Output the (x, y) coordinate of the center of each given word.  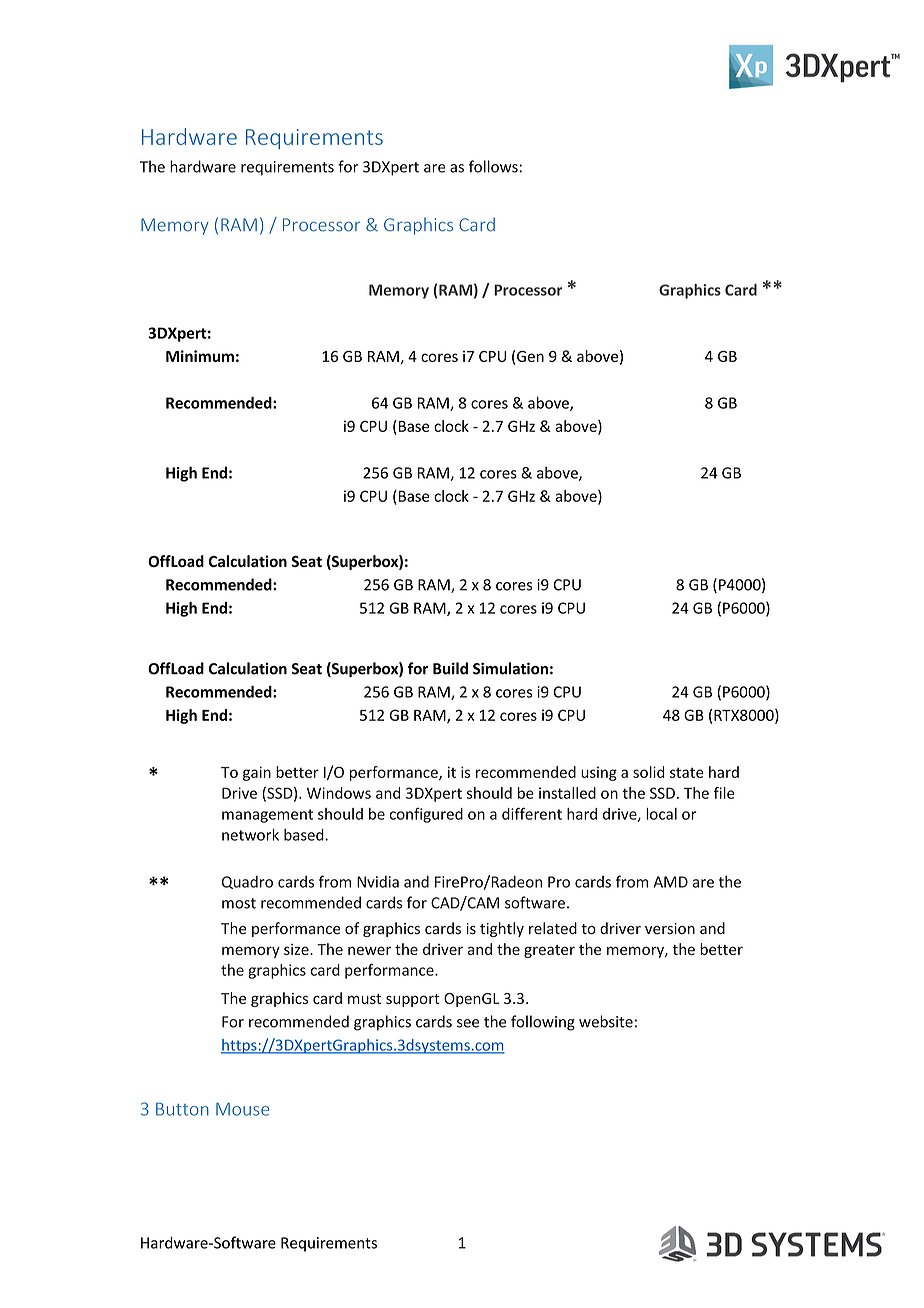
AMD (670, 882)
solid (649, 772)
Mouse (242, 1109)
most (239, 903)
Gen (530, 356)
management (267, 816)
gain (257, 773)
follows (493, 166)
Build (450, 668)
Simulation (510, 668)
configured (426, 815)
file (724, 793)
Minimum (200, 356)
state (687, 773)
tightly (502, 929)
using (599, 773)
